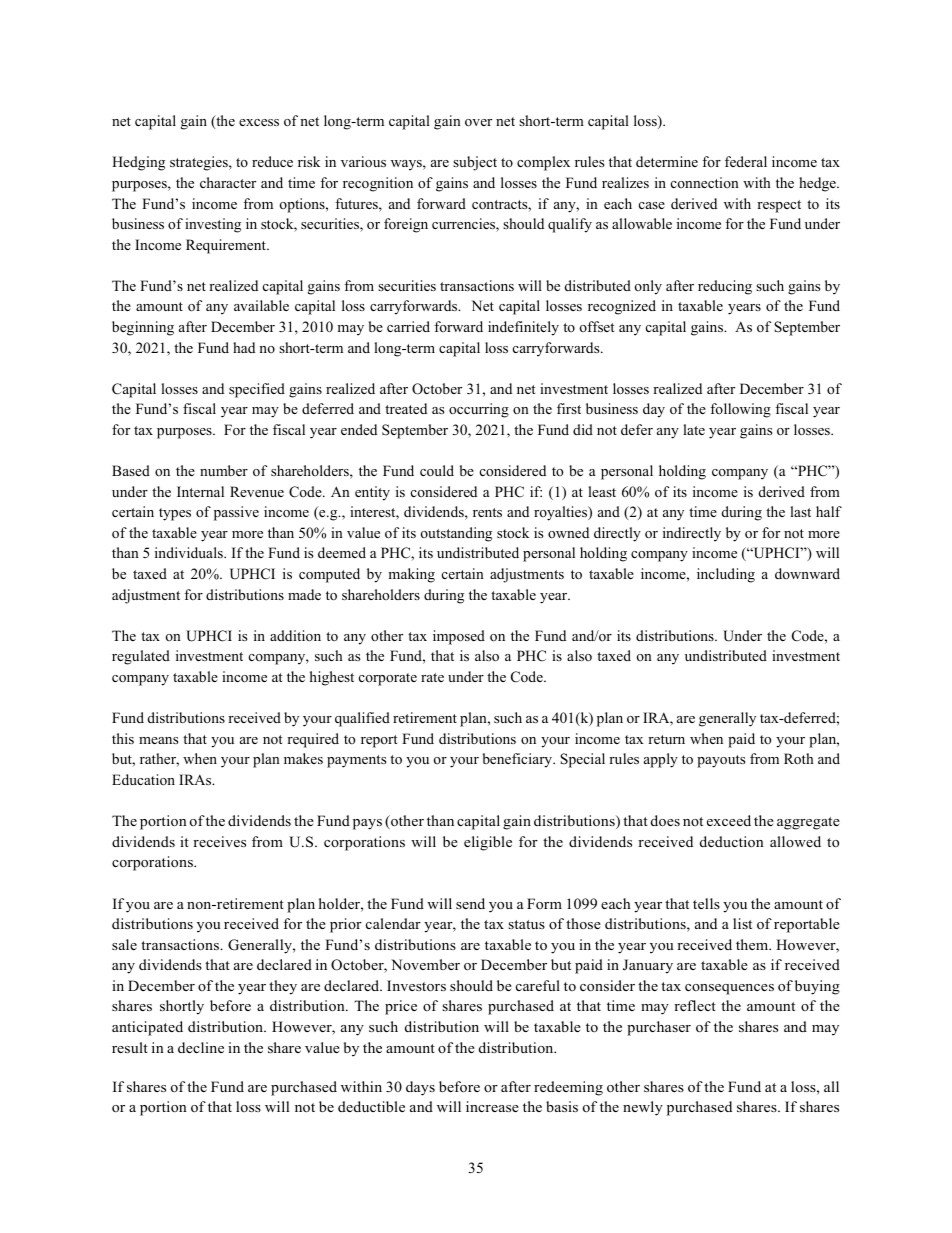 The image size is (952, 1233). Describe the element at coordinates (726, 575) in the screenshot. I see `including` at that location.
